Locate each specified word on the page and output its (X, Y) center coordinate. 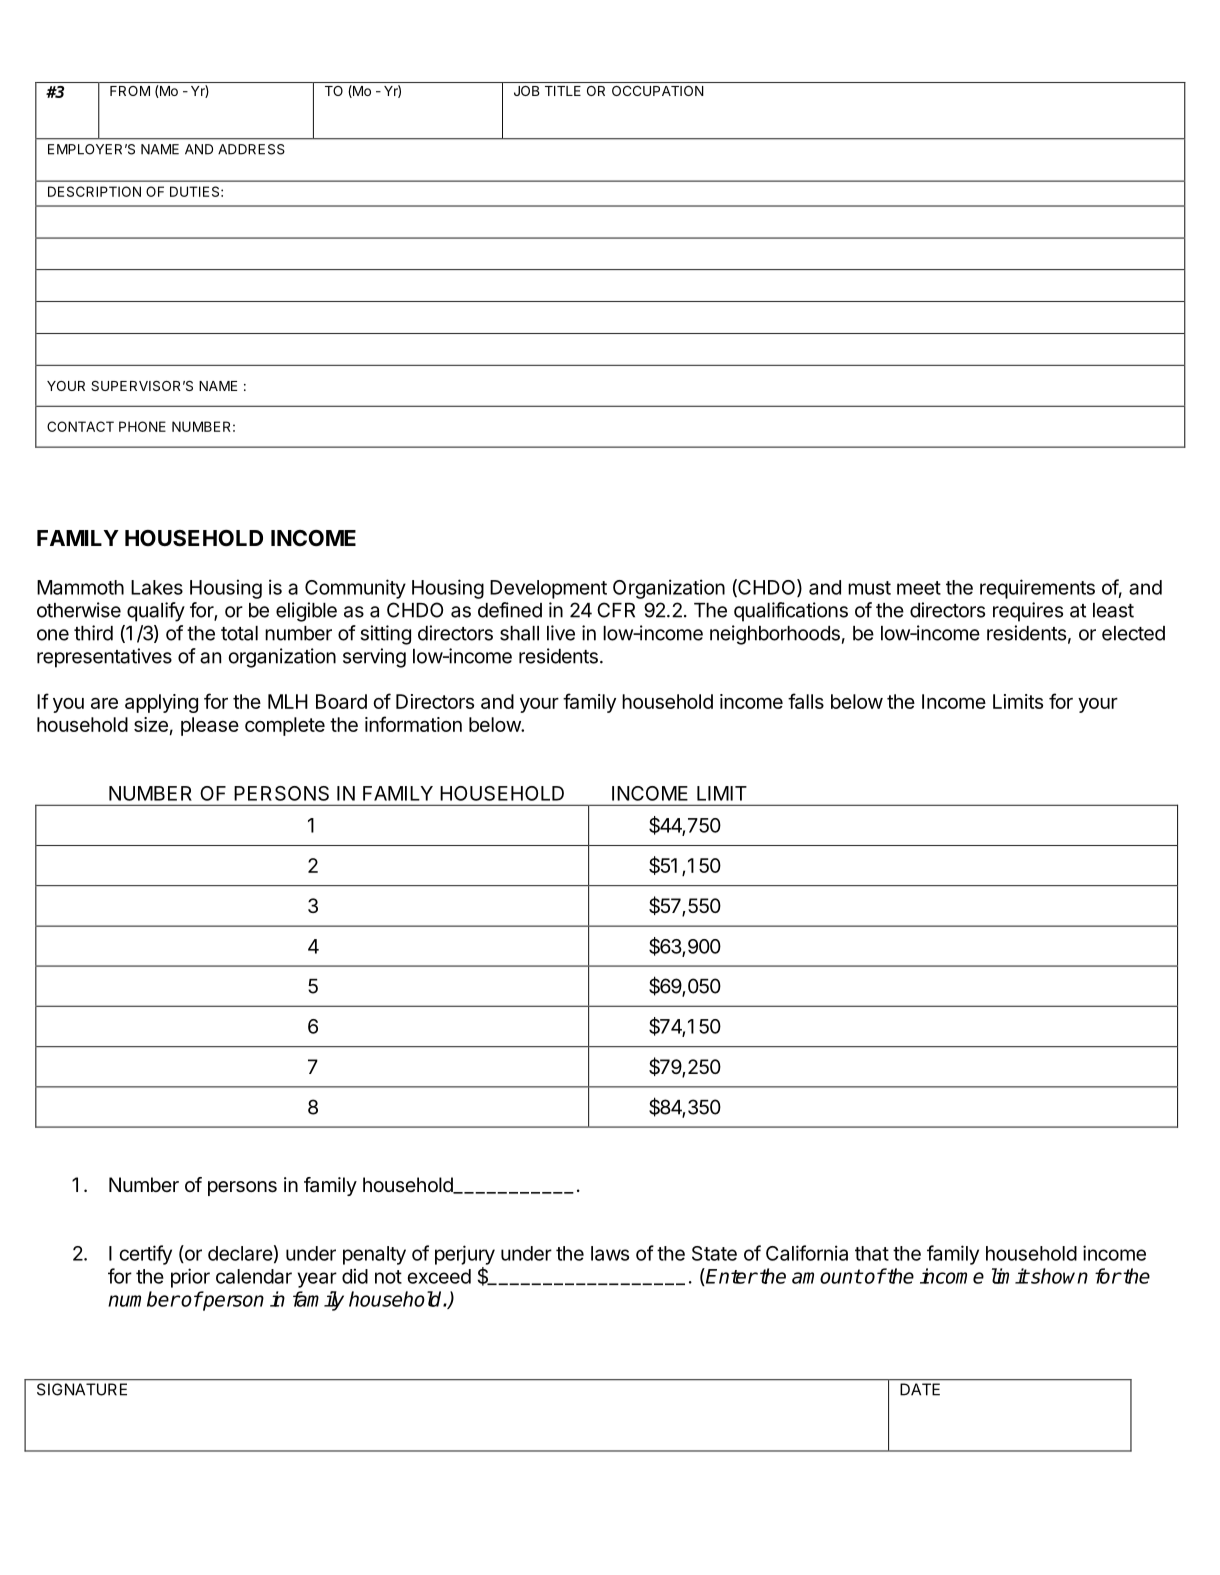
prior (190, 1278)
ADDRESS (251, 149)
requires (1028, 612)
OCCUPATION (658, 91)
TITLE (563, 91)
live (561, 633)
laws (610, 1253)
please (210, 726)
